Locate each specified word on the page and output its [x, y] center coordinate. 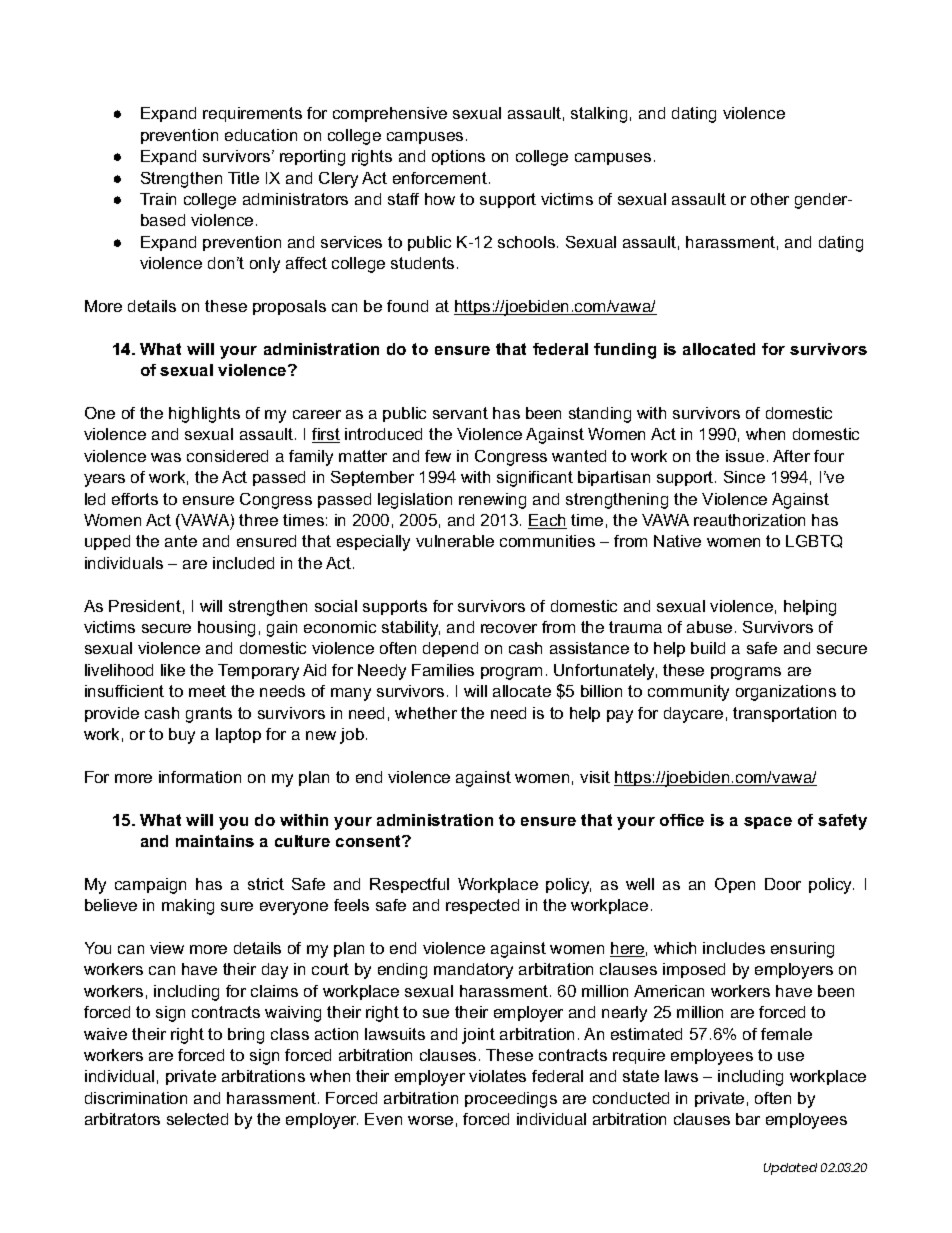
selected [197, 1119]
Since [744, 477]
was [166, 457]
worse [430, 1120]
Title [243, 178]
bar [748, 1119]
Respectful [409, 885]
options [458, 157]
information [200, 777]
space [768, 823]
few [438, 456]
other [770, 199]
